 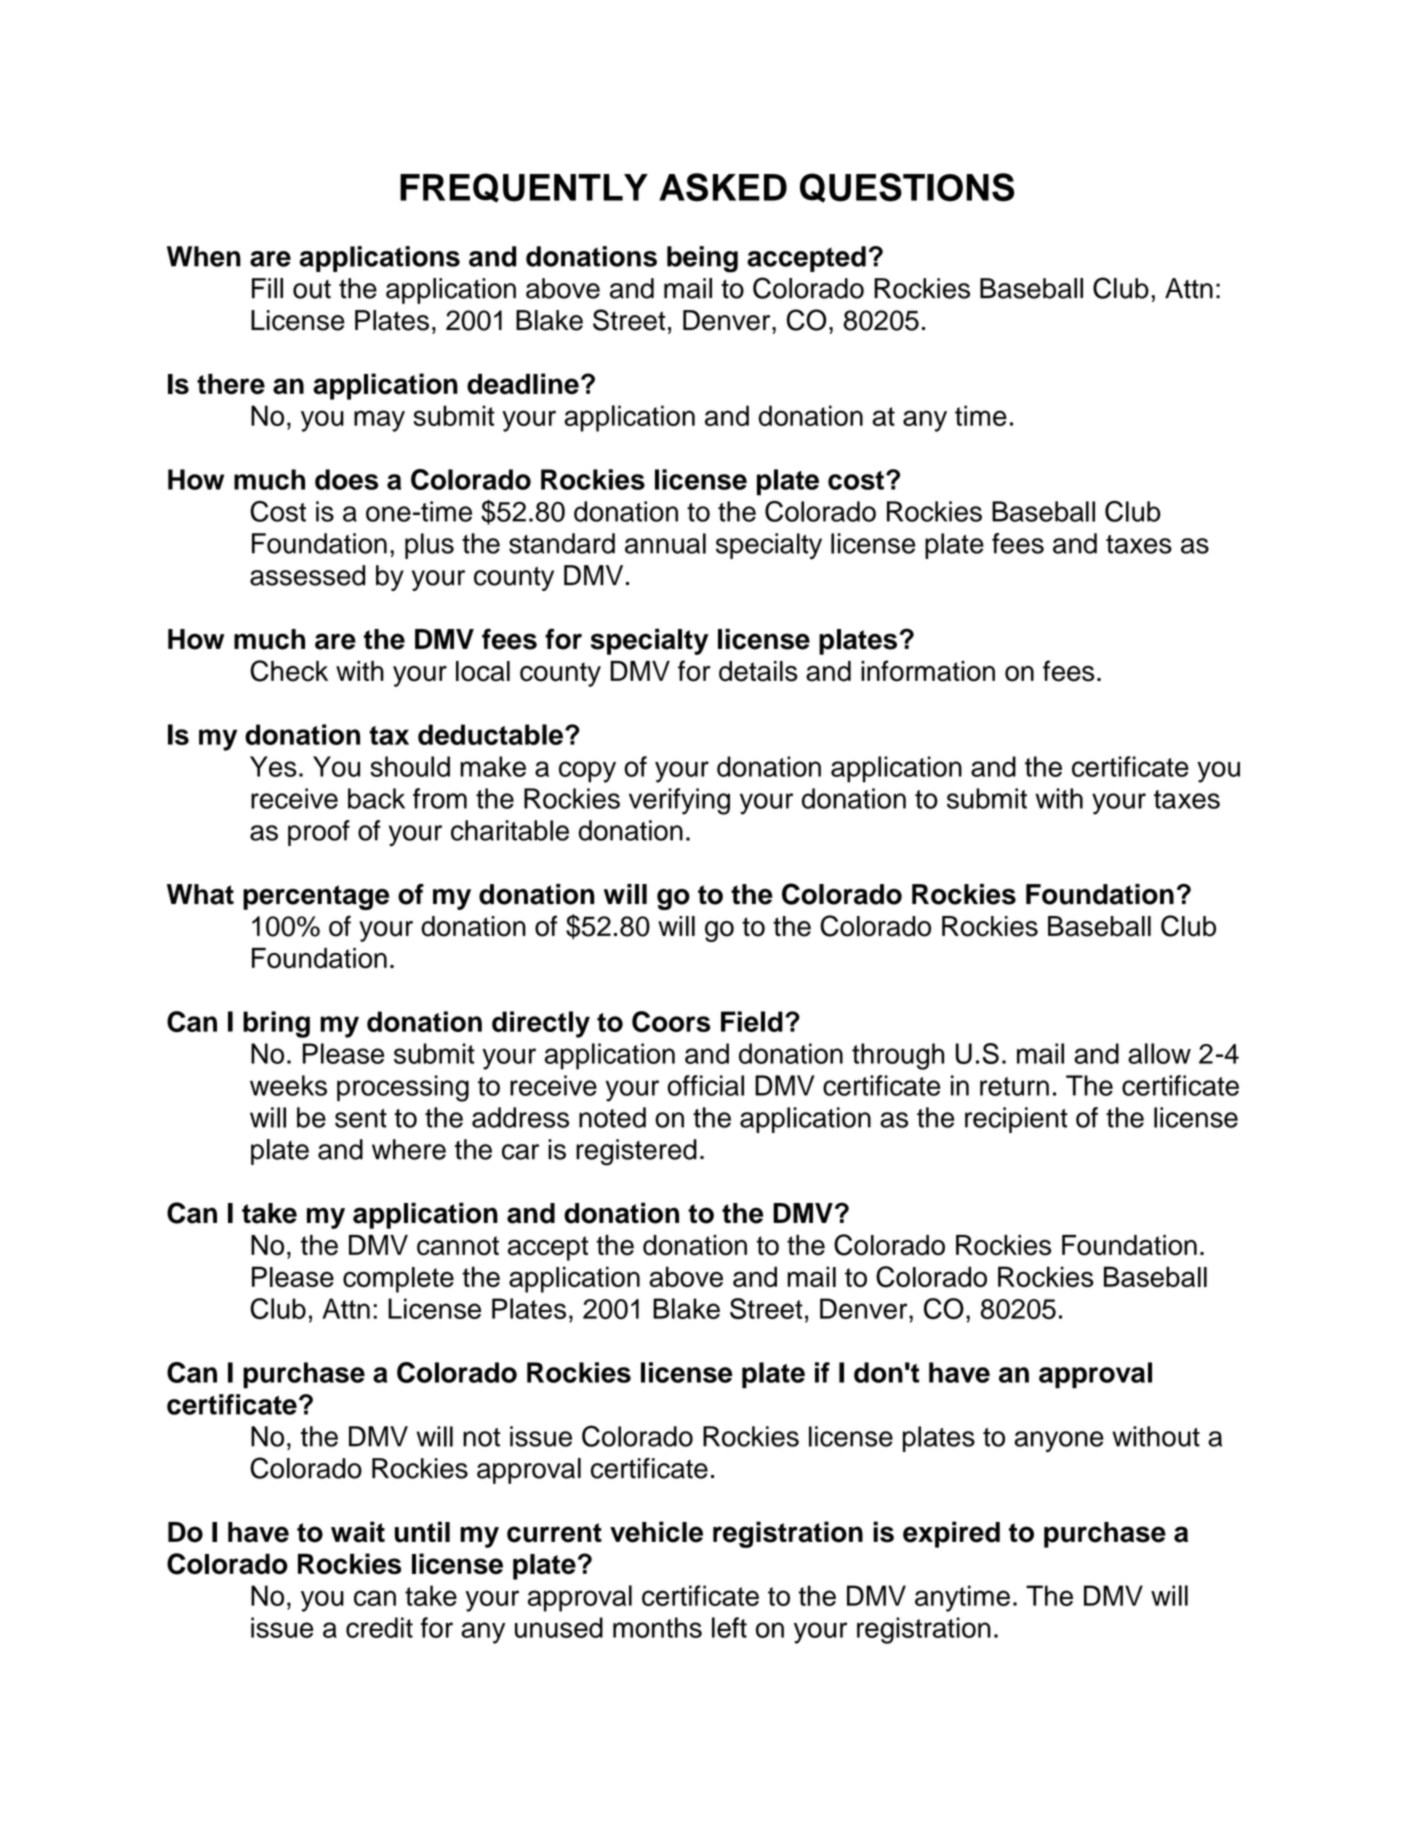 What do you see at coordinates (907, 188) in the screenshot?
I see `QUESTIONS` at bounding box center [907, 188].
